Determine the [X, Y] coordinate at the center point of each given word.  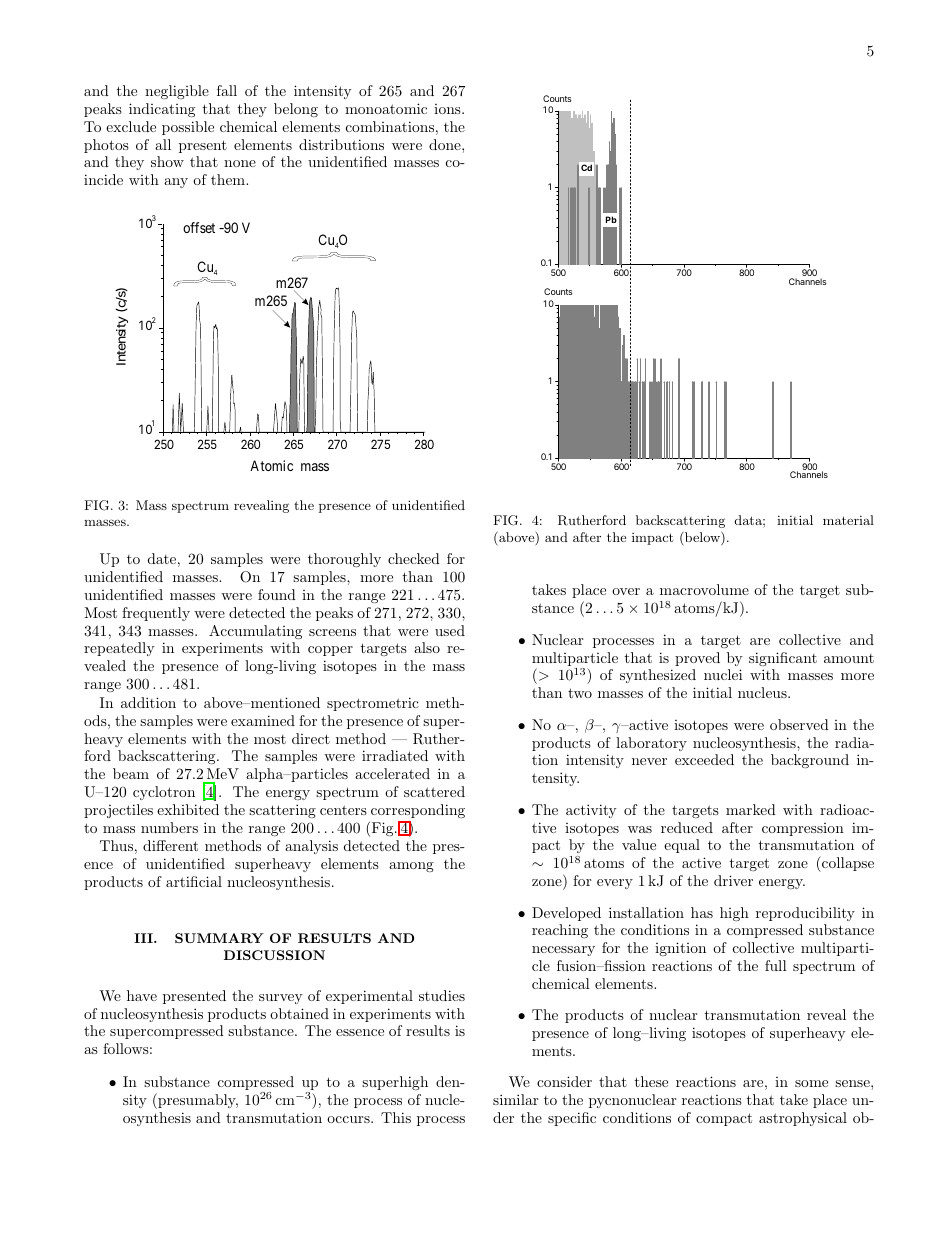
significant [783, 659]
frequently [156, 614]
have [142, 995]
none [240, 163]
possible [188, 128]
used [450, 630]
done [446, 144]
